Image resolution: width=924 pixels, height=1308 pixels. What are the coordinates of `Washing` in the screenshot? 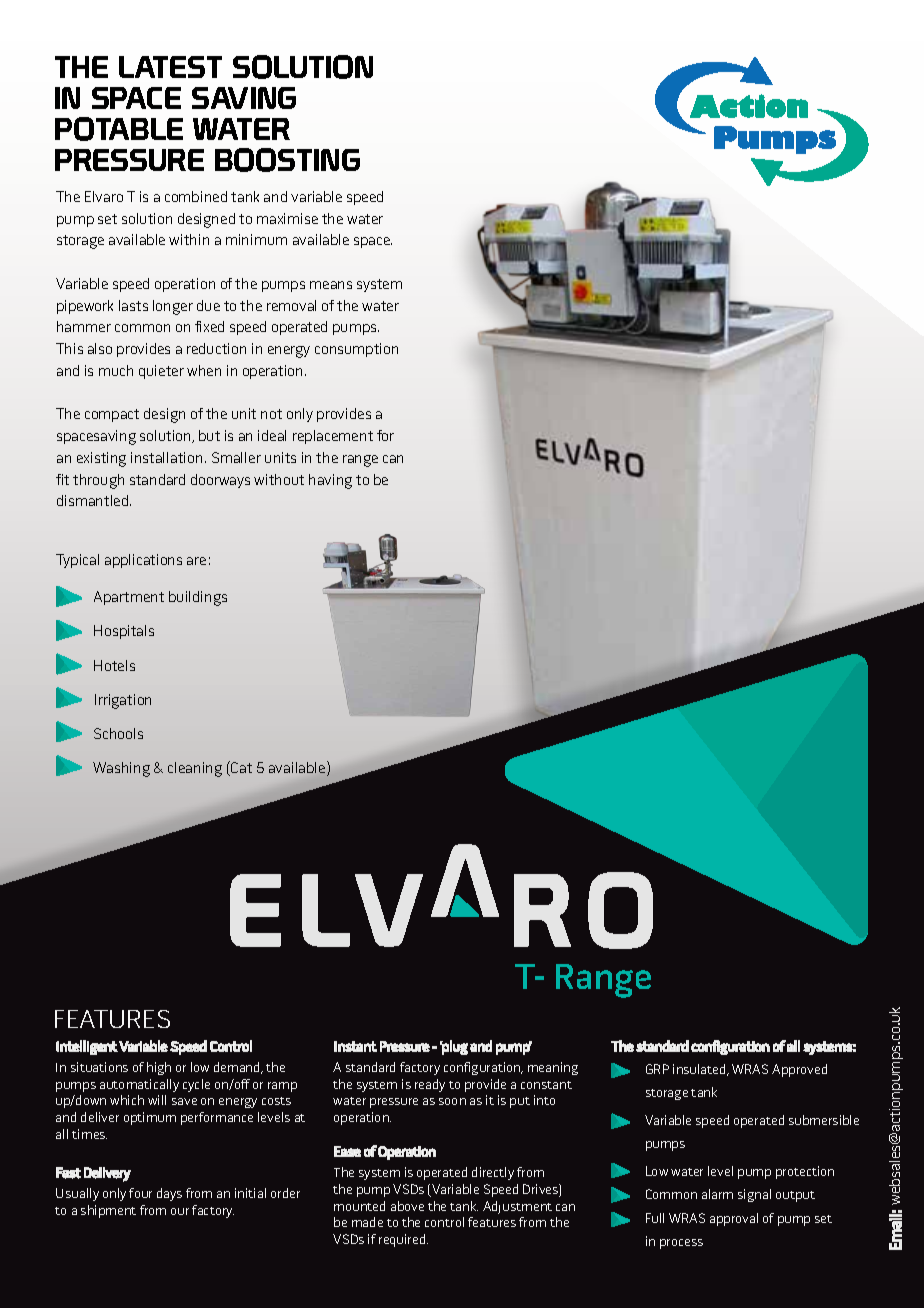 It's located at (121, 769).
